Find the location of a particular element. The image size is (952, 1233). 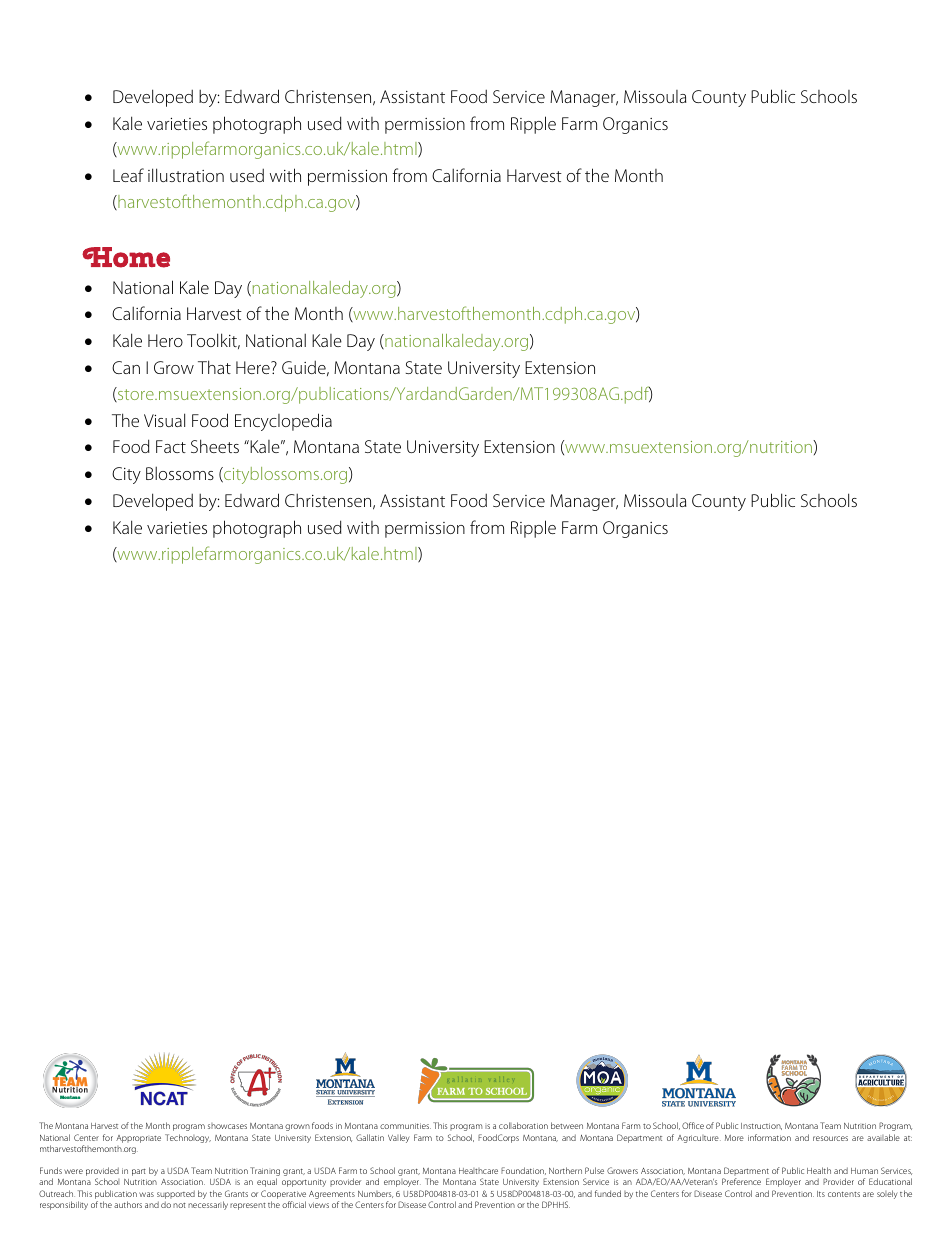

Leaf is located at coordinates (128, 175).
